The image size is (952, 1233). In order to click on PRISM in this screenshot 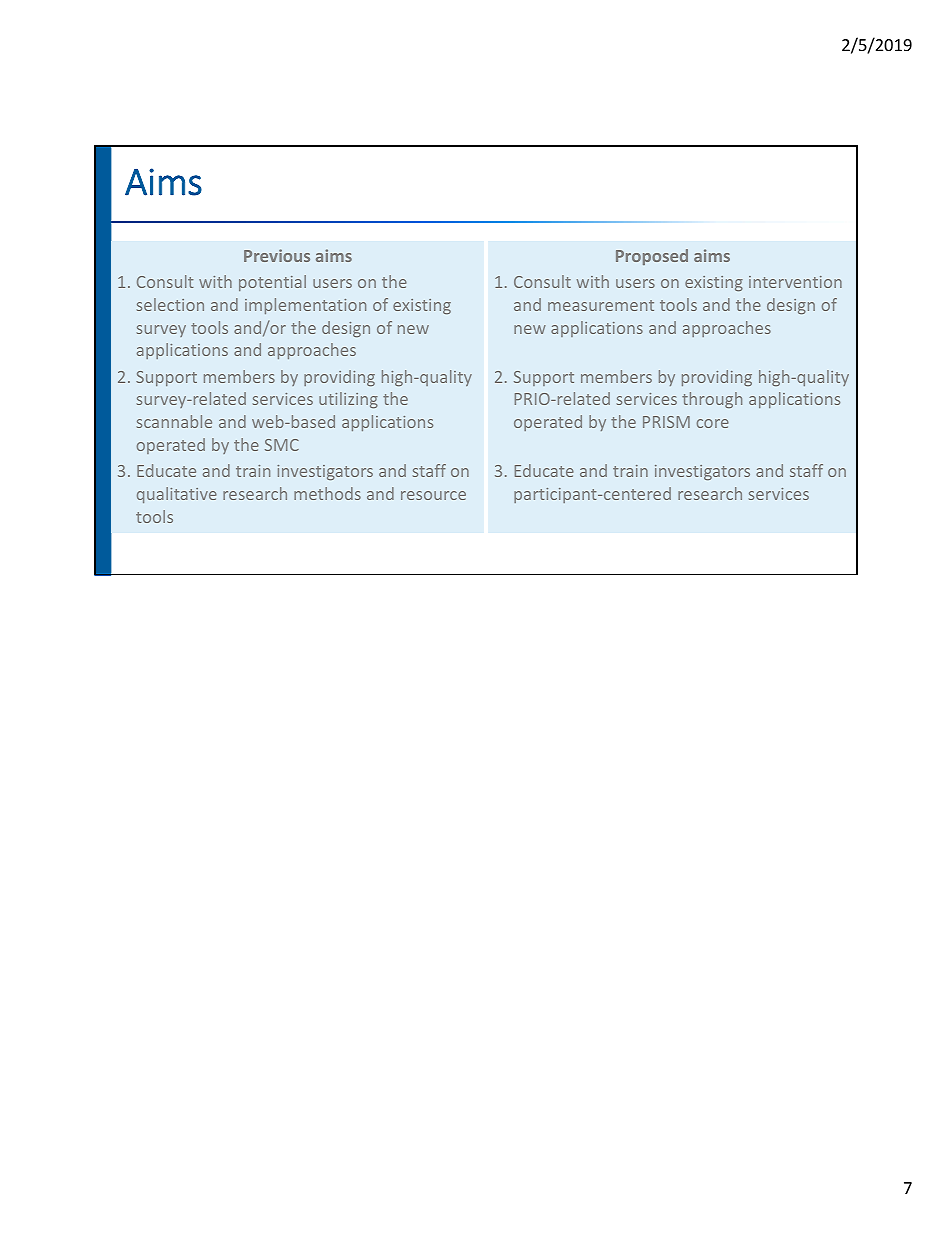, I will do `click(666, 422)`.
